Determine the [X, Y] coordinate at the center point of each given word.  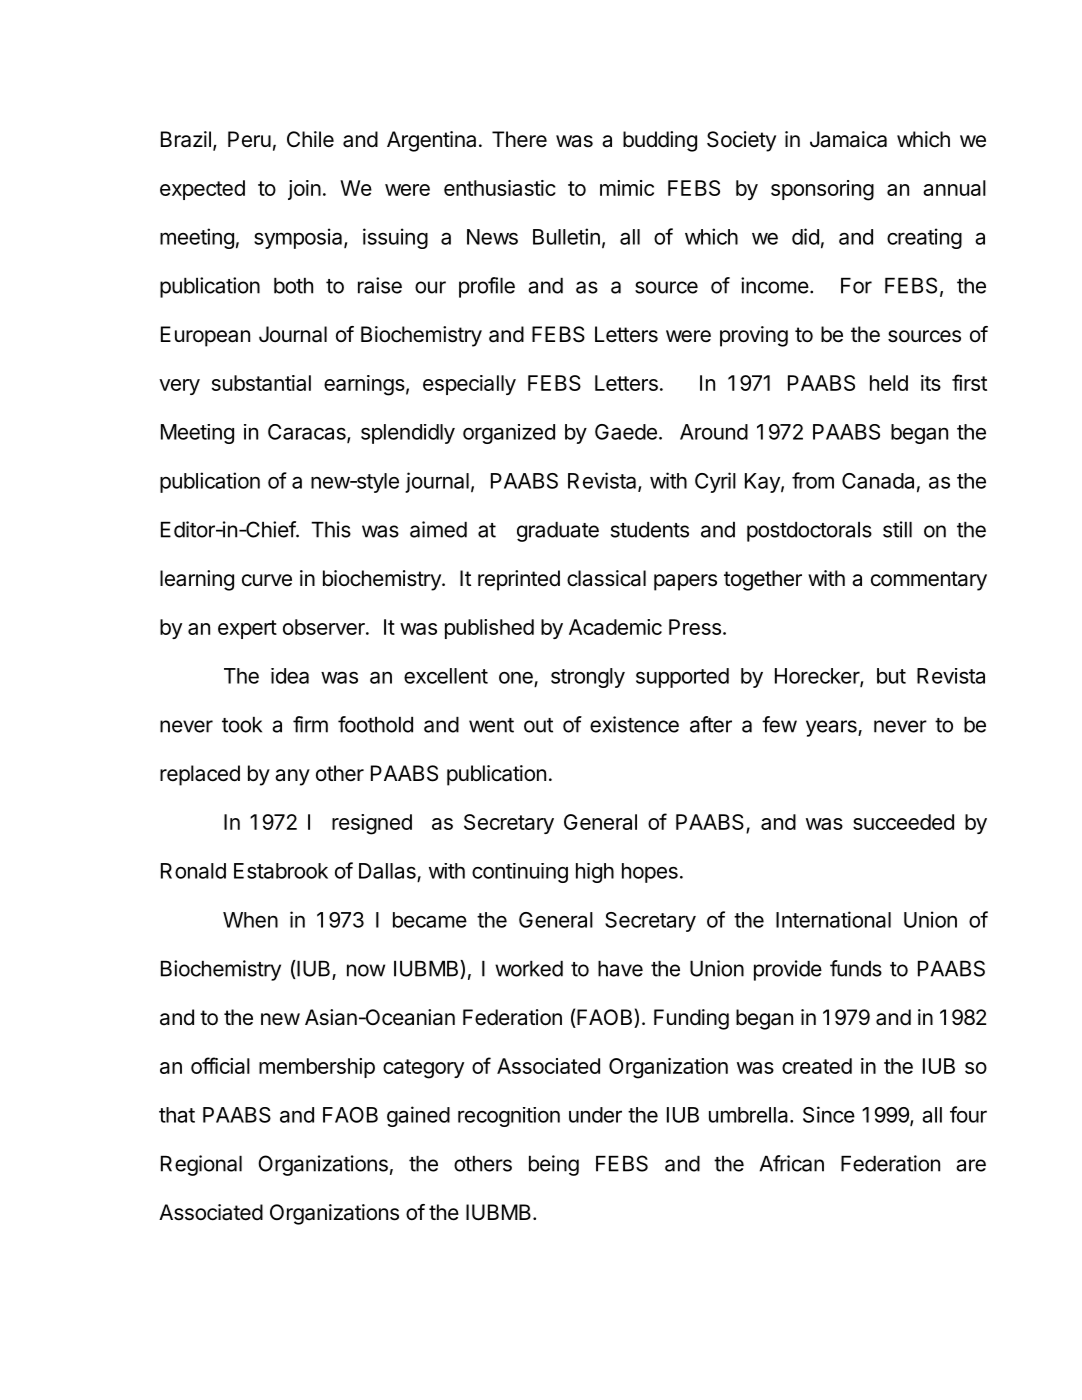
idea [290, 676]
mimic [627, 188]
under [595, 1115]
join [304, 190]
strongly [588, 678]
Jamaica [848, 139]
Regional [201, 1165]
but [891, 676]
